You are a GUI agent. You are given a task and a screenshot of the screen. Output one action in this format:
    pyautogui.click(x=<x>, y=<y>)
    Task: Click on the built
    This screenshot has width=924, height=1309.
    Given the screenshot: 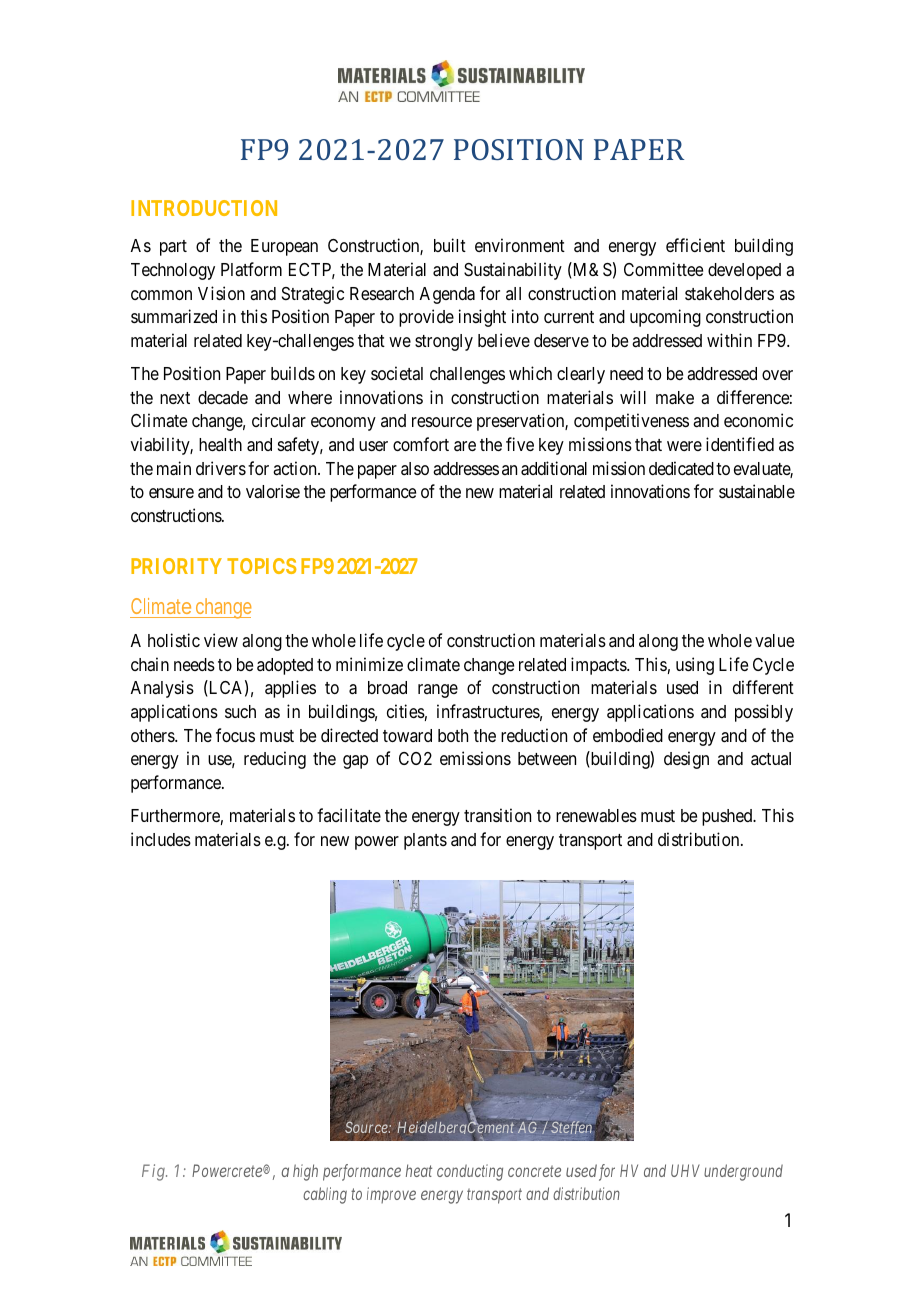 What is the action you would take?
    pyautogui.click(x=450, y=245)
